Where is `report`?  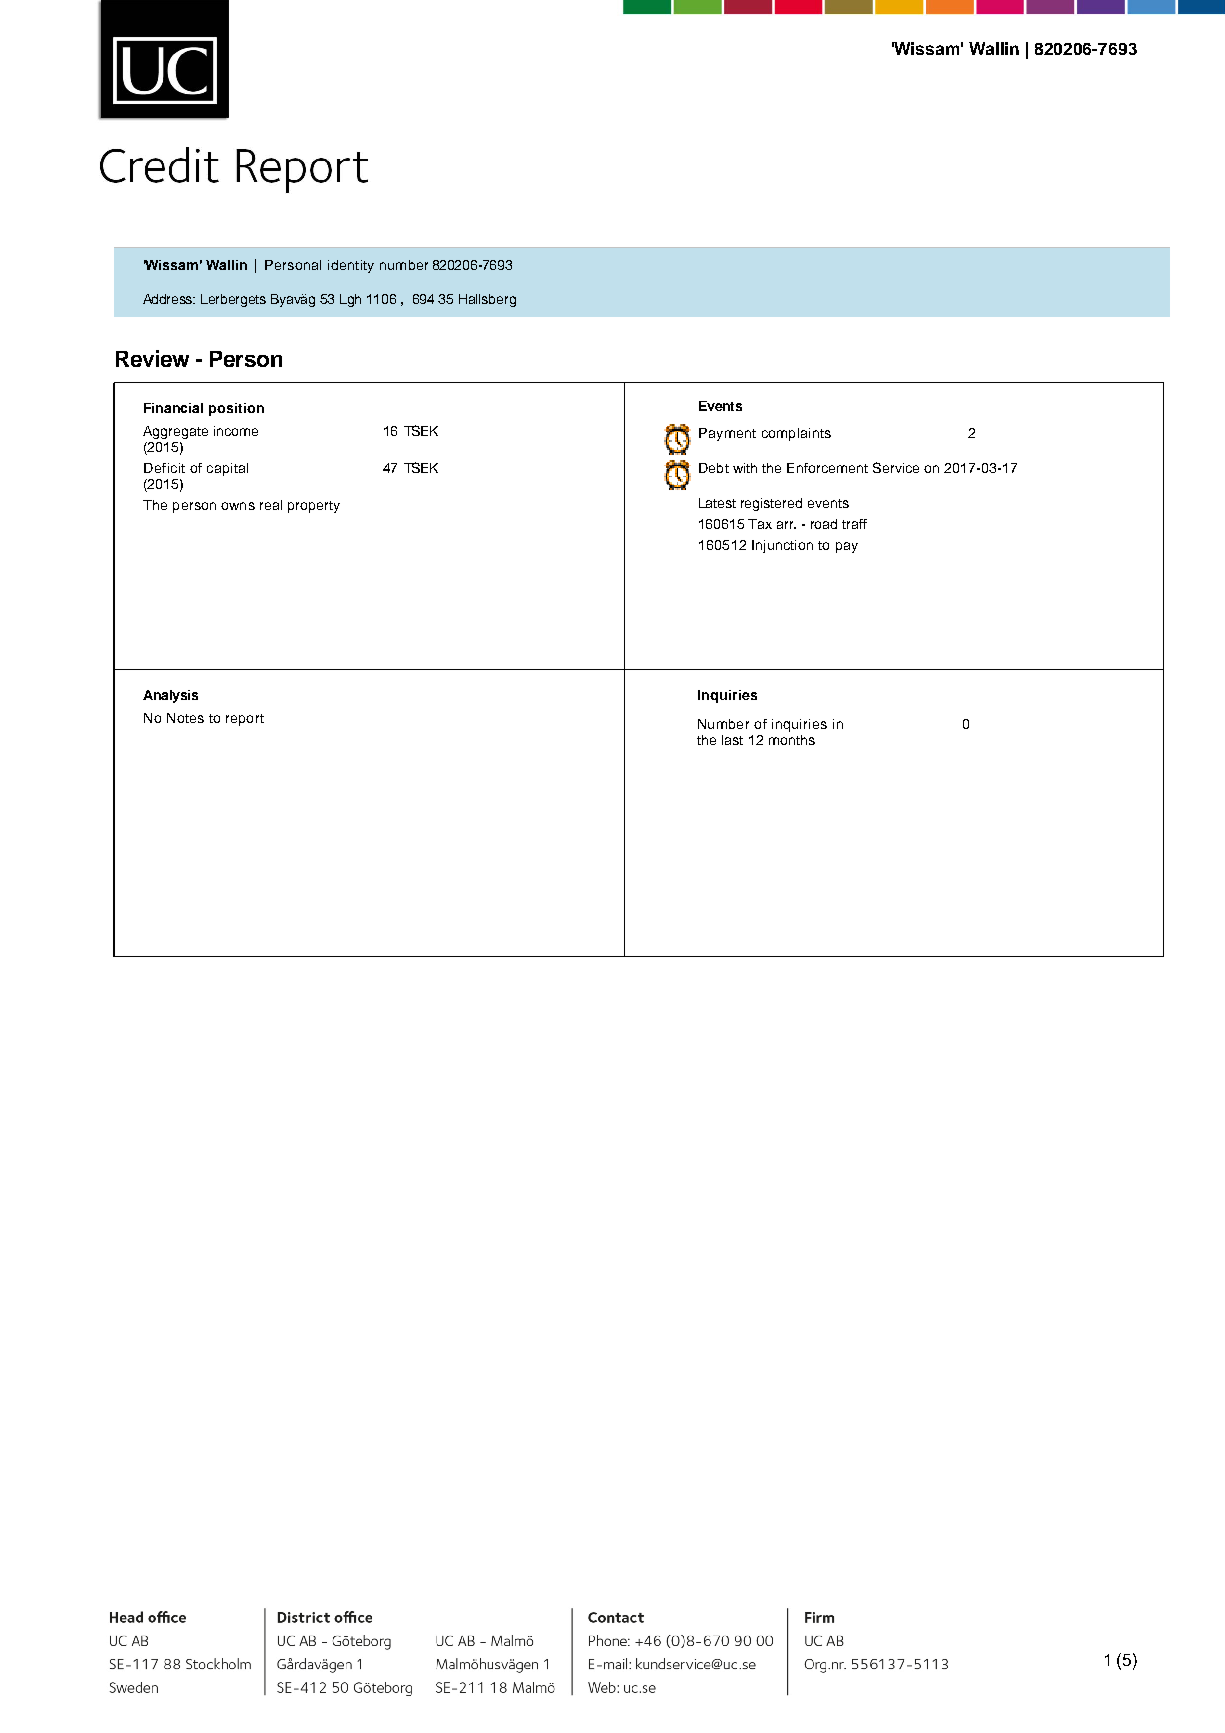
report is located at coordinates (245, 720).
